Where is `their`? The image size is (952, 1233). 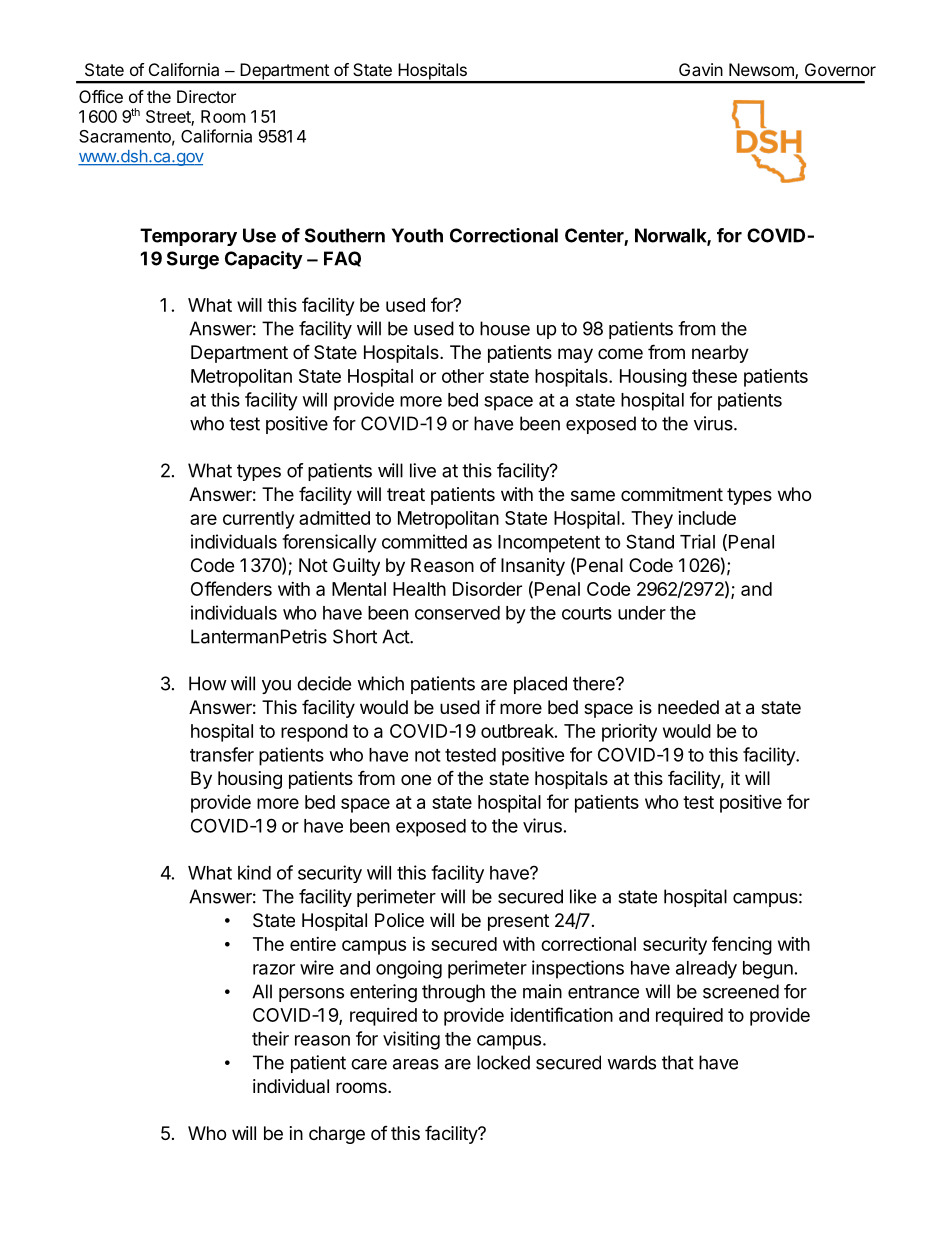 their is located at coordinates (270, 1038).
